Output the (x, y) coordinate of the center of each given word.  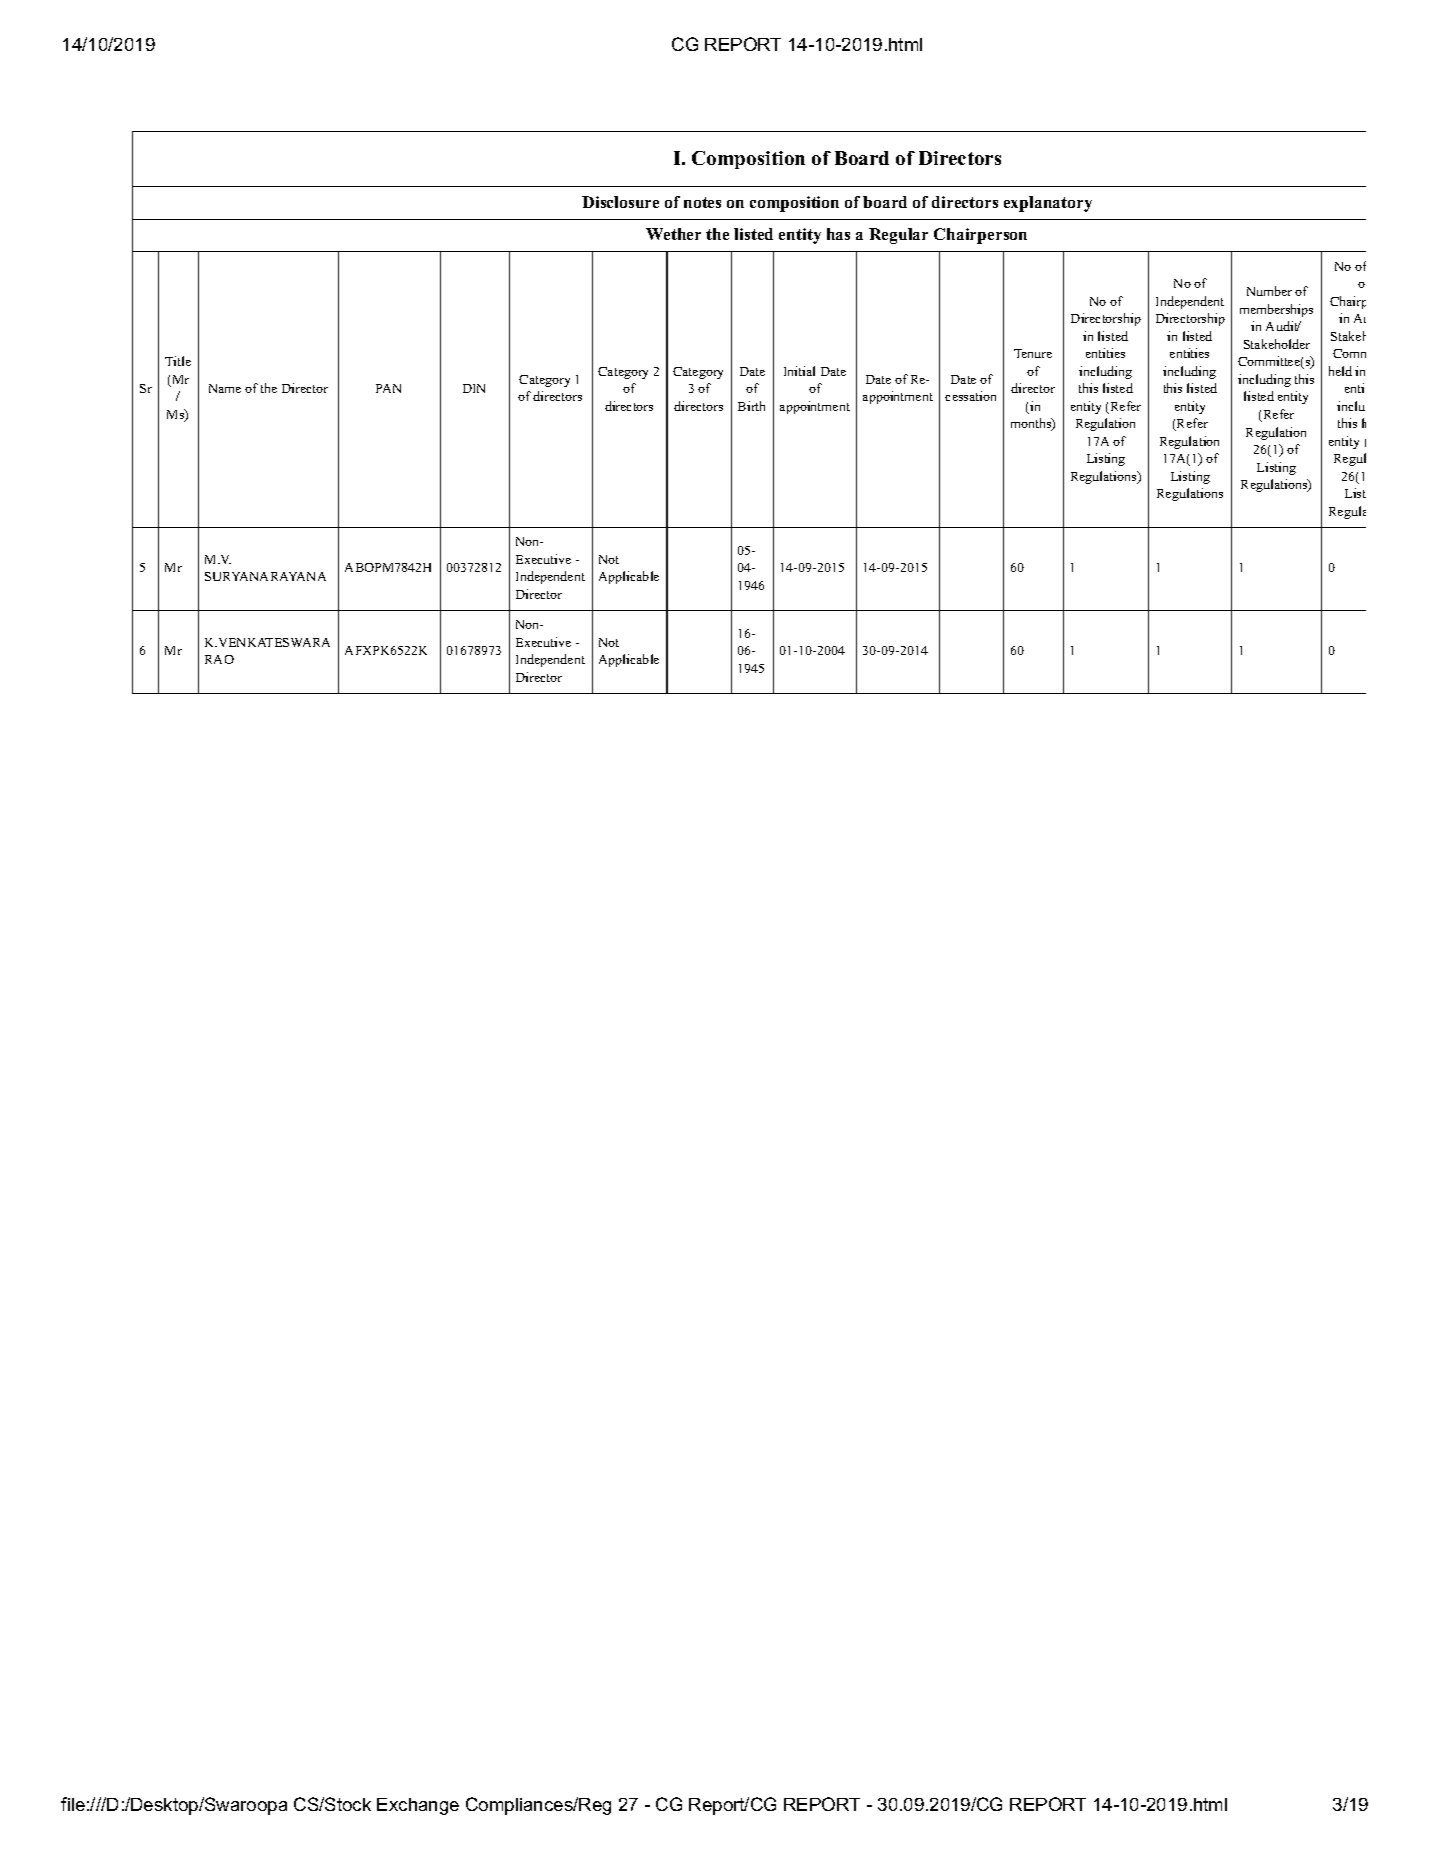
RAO (219, 659)
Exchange (418, 1806)
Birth (751, 406)
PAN (388, 388)
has (838, 234)
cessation (970, 396)
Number (1269, 291)
